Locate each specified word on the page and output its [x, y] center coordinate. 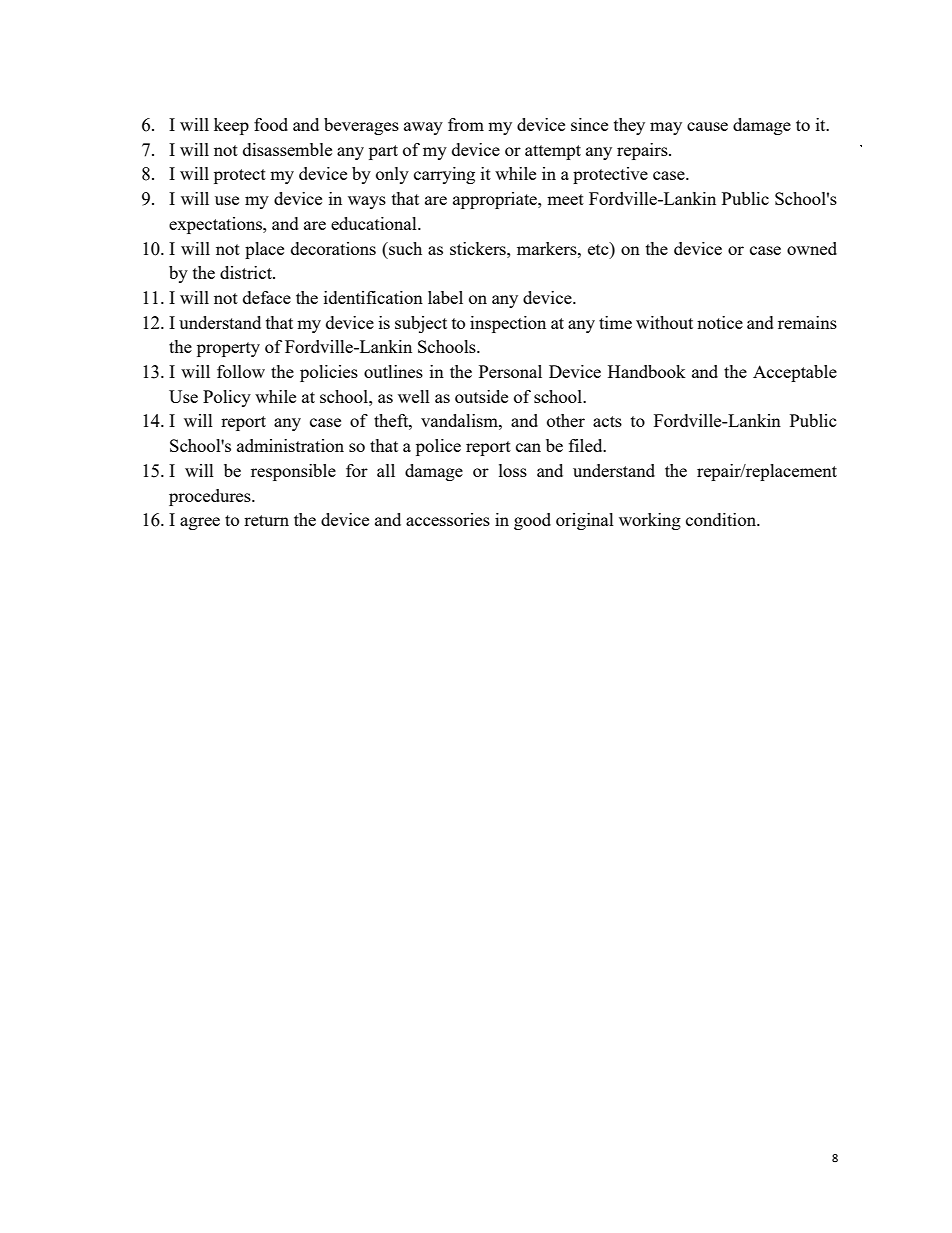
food [271, 124]
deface [267, 297]
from [466, 124]
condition [722, 519]
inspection [508, 324]
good [532, 521]
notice [720, 322]
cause [707, 126]
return [266, 520]
